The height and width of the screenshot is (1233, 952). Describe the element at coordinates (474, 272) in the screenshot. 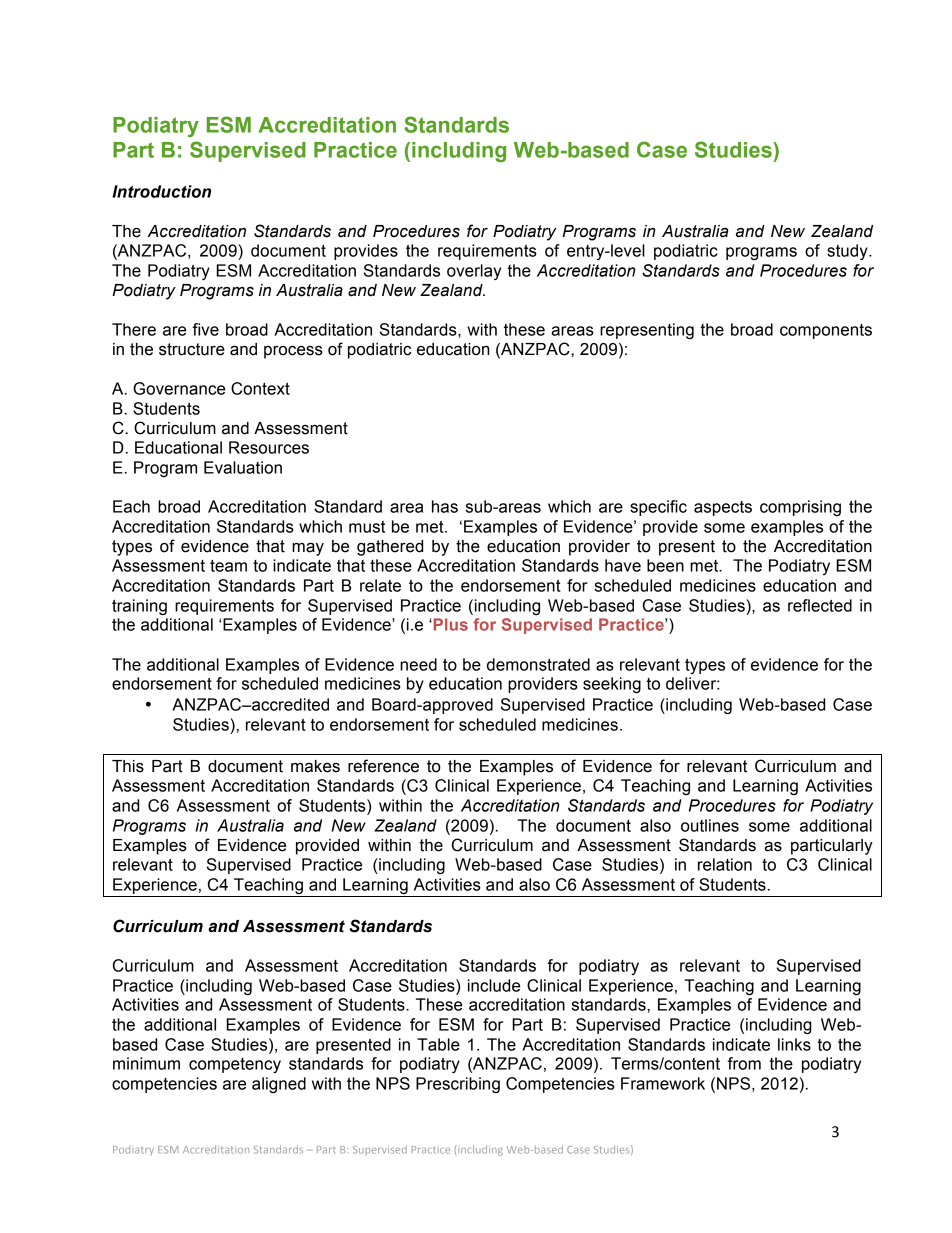

I see `overlay` at that location.
